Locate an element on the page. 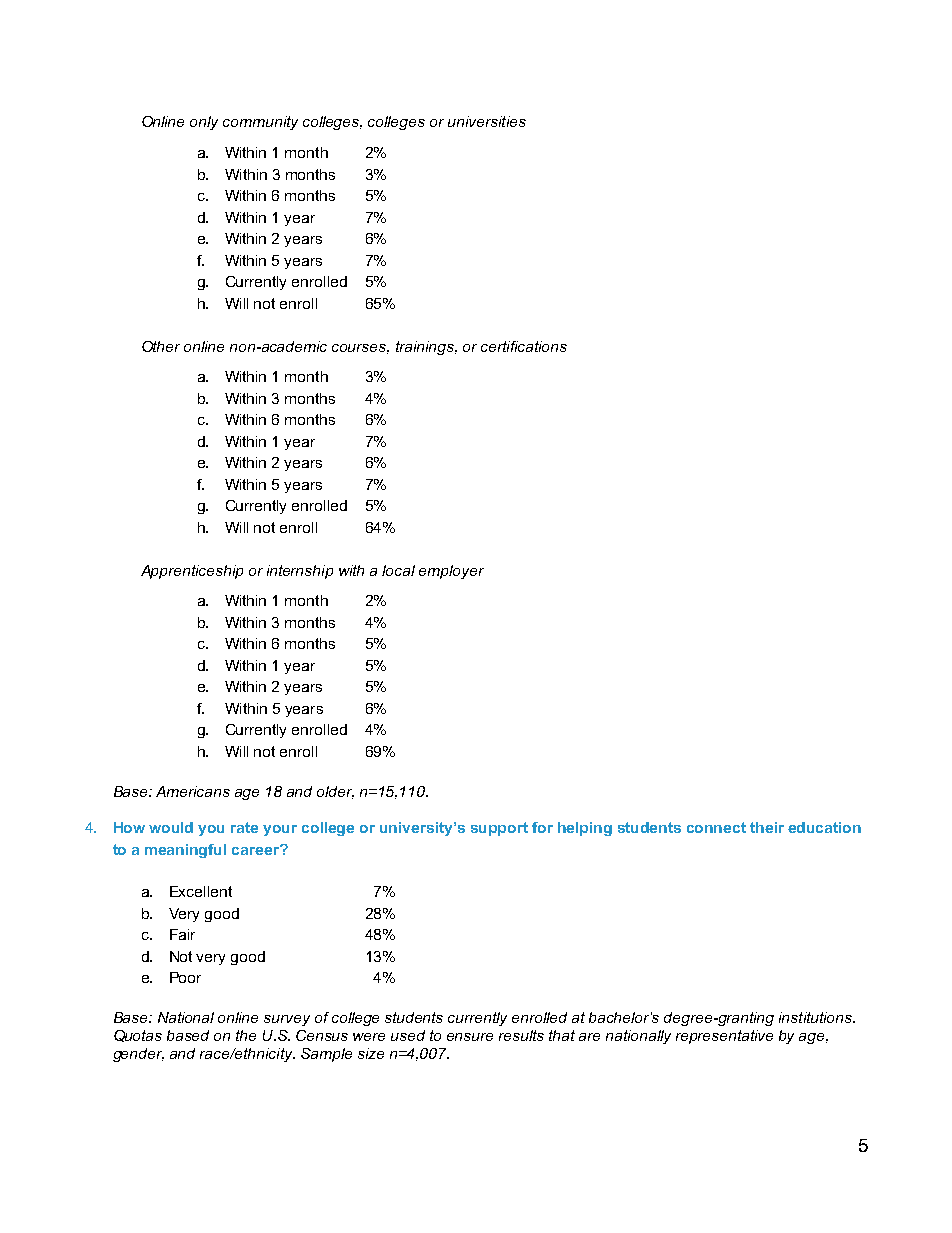  universities is located at coordinates (487, 121).
